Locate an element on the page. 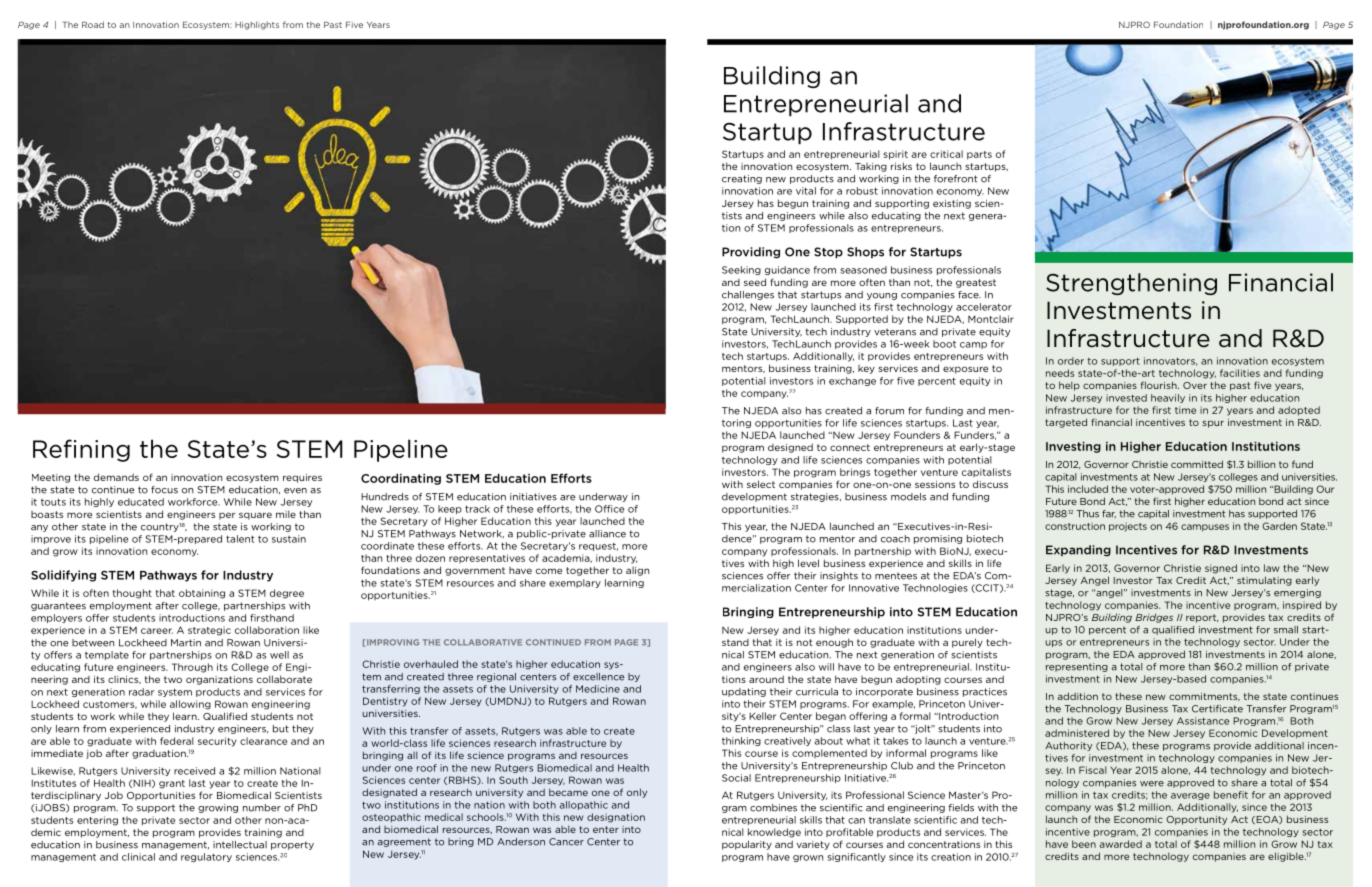  Refining is located at coordinates (81, 450).
